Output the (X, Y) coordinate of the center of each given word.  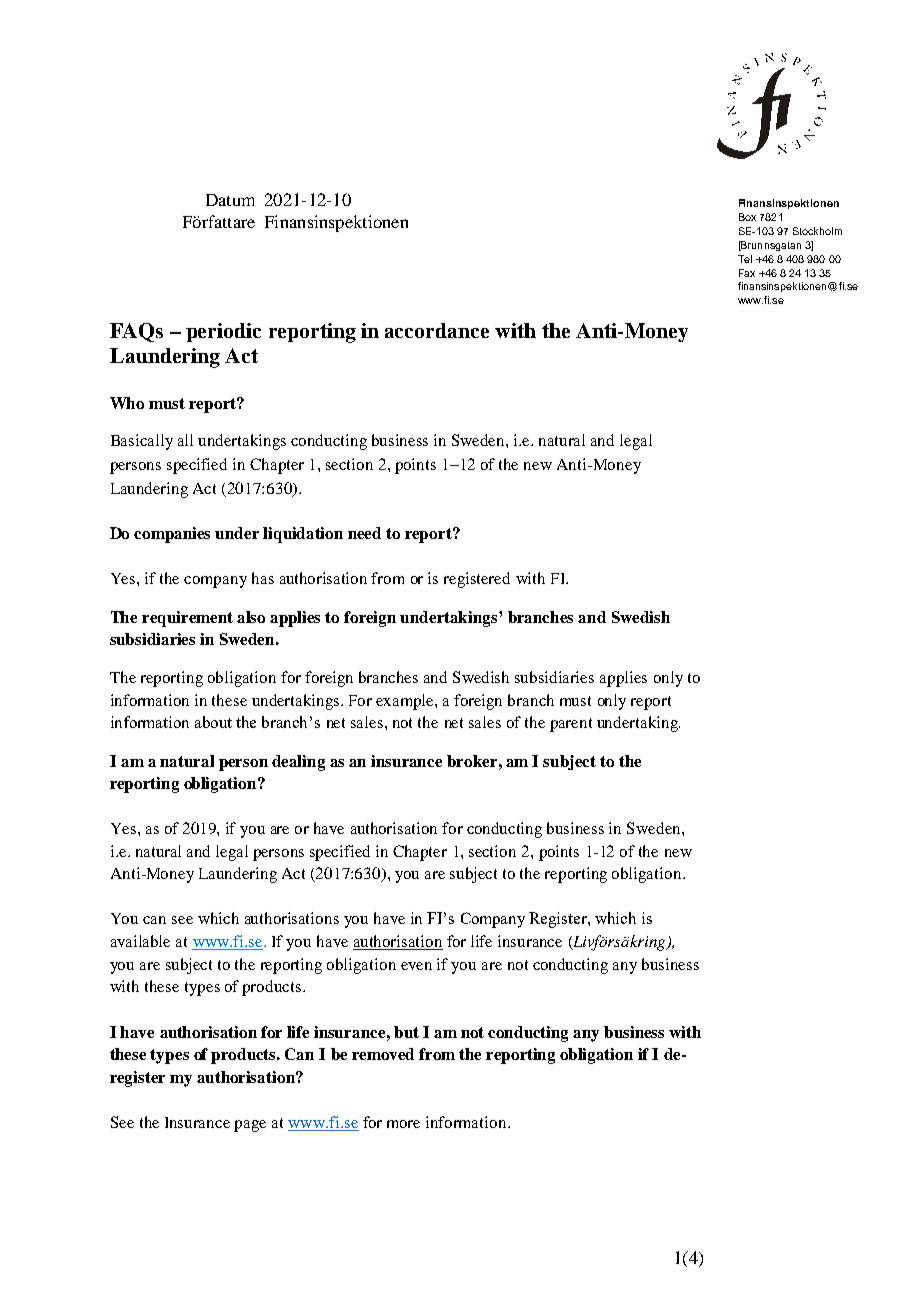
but (406, 1032)
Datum (230, 200)
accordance (437, 330)
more (403, 1124)
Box (747, 217)
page (250, 1126)
